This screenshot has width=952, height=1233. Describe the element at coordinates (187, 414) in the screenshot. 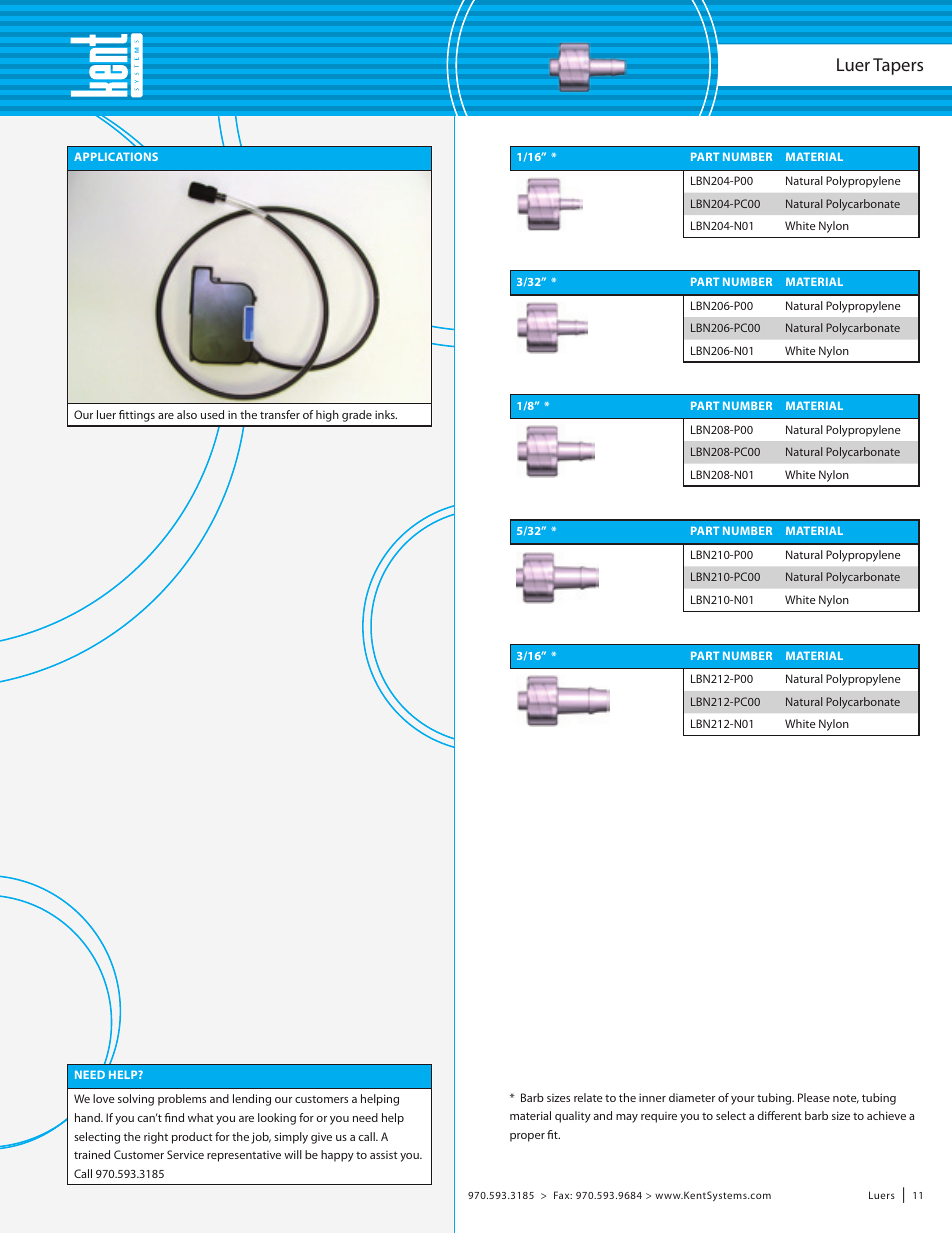

I see `also` at that location.
